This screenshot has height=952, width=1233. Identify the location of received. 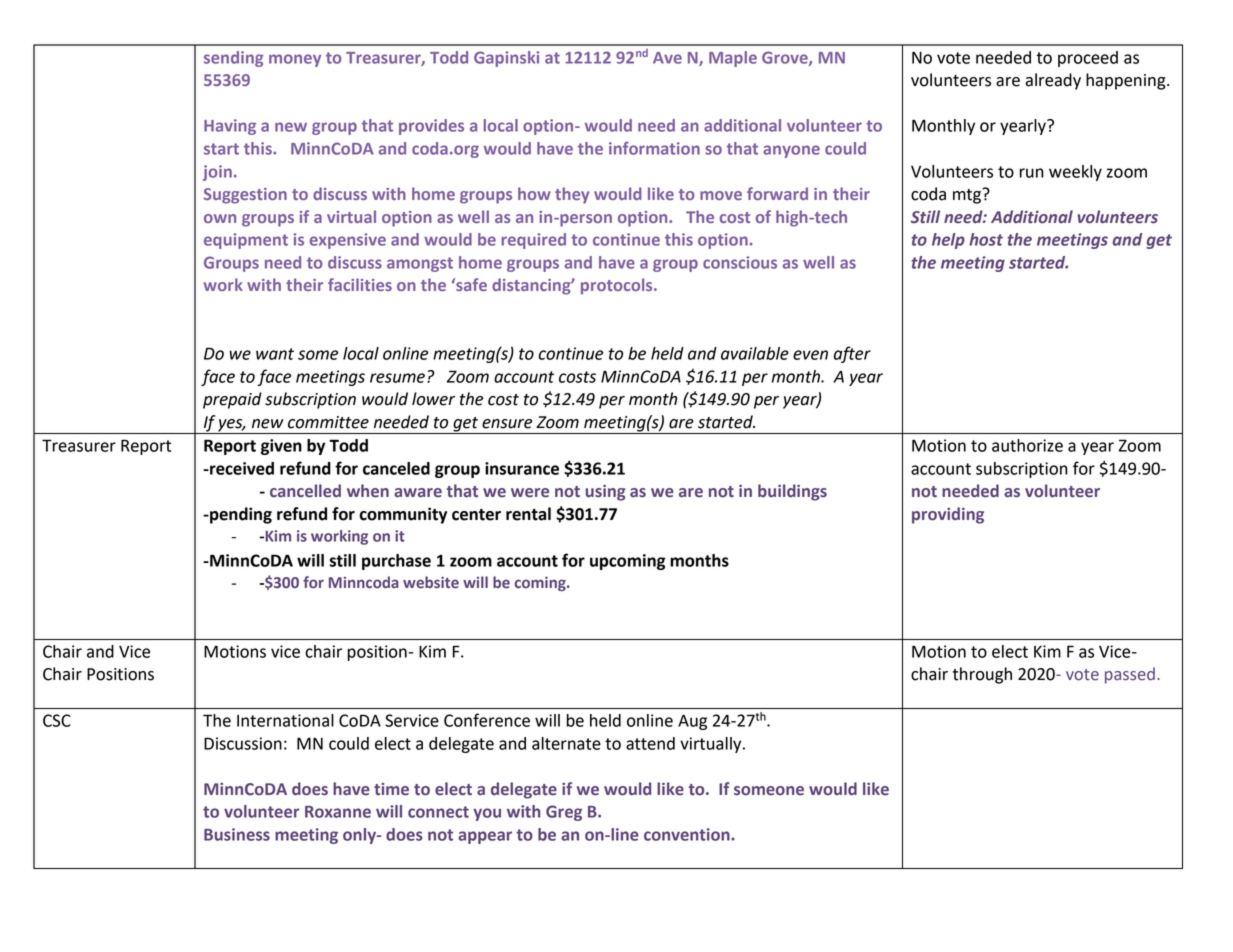
(241, 468).
